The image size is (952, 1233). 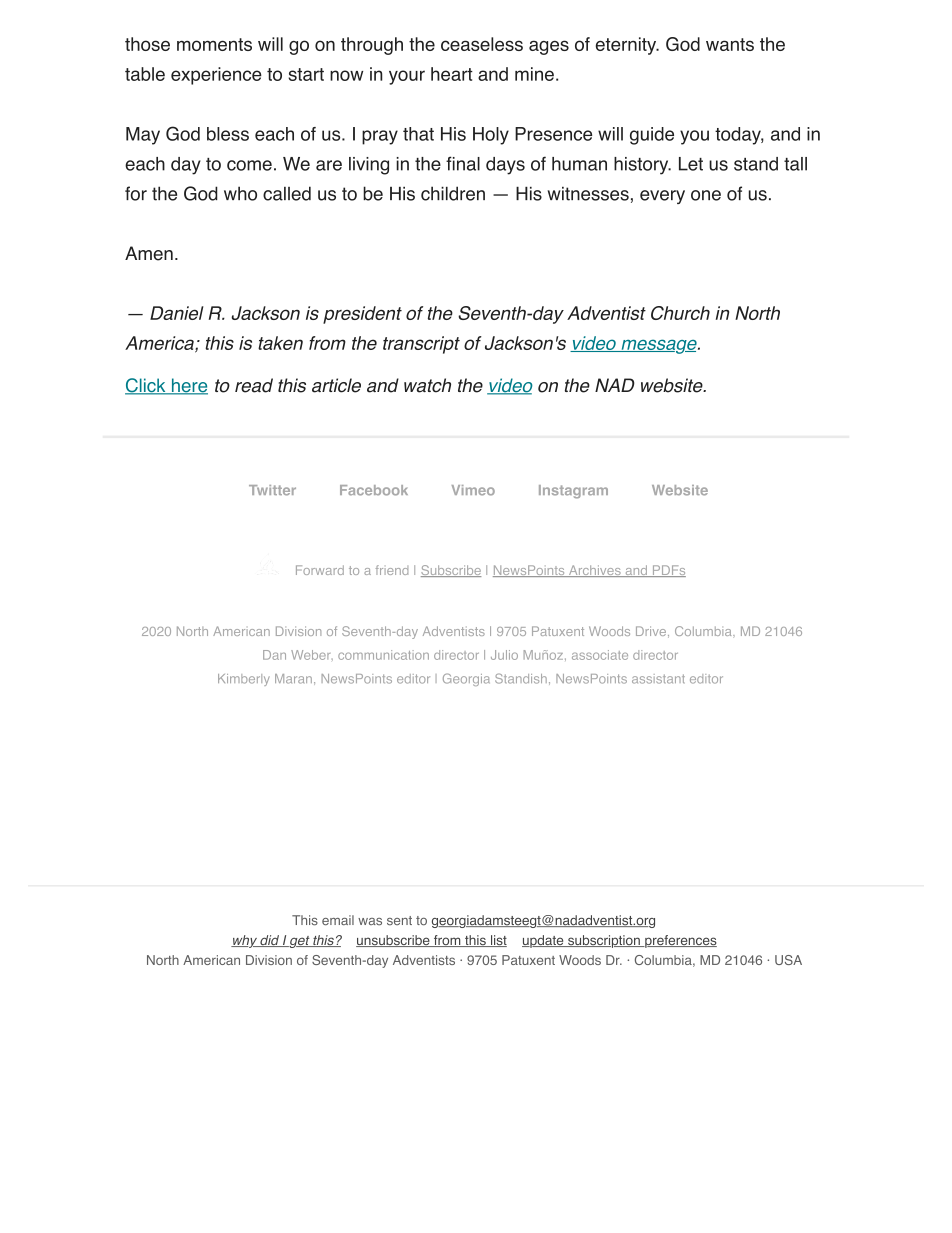 What do you see at coordinates (730, 44) in the screenshot?
I see `wants` at bounding box center [730, 44].
